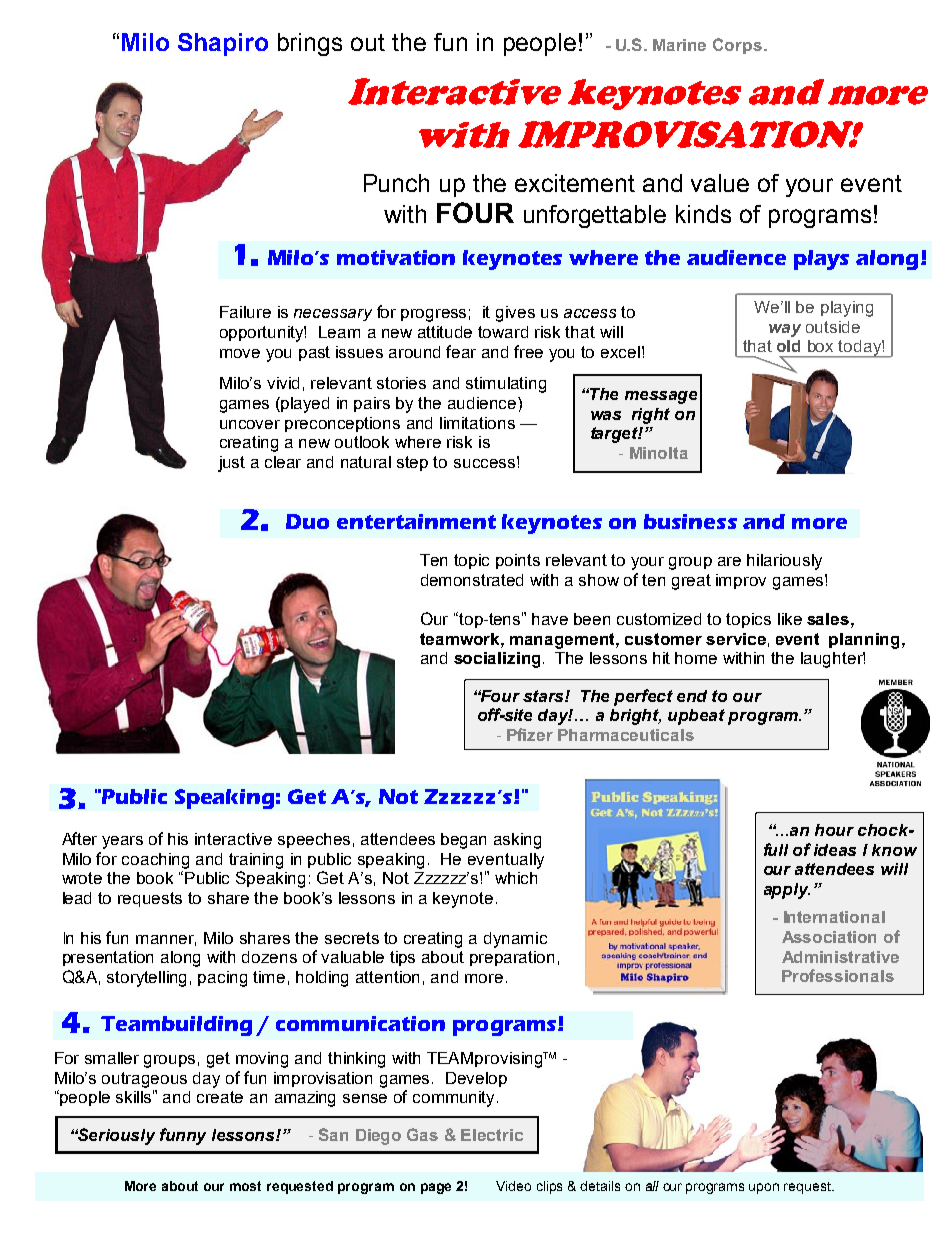 The height and width of the screenshot is (1233, 952). Describe the element at coordinates (122, 842) in the screenshot. I see `years` at that location.
